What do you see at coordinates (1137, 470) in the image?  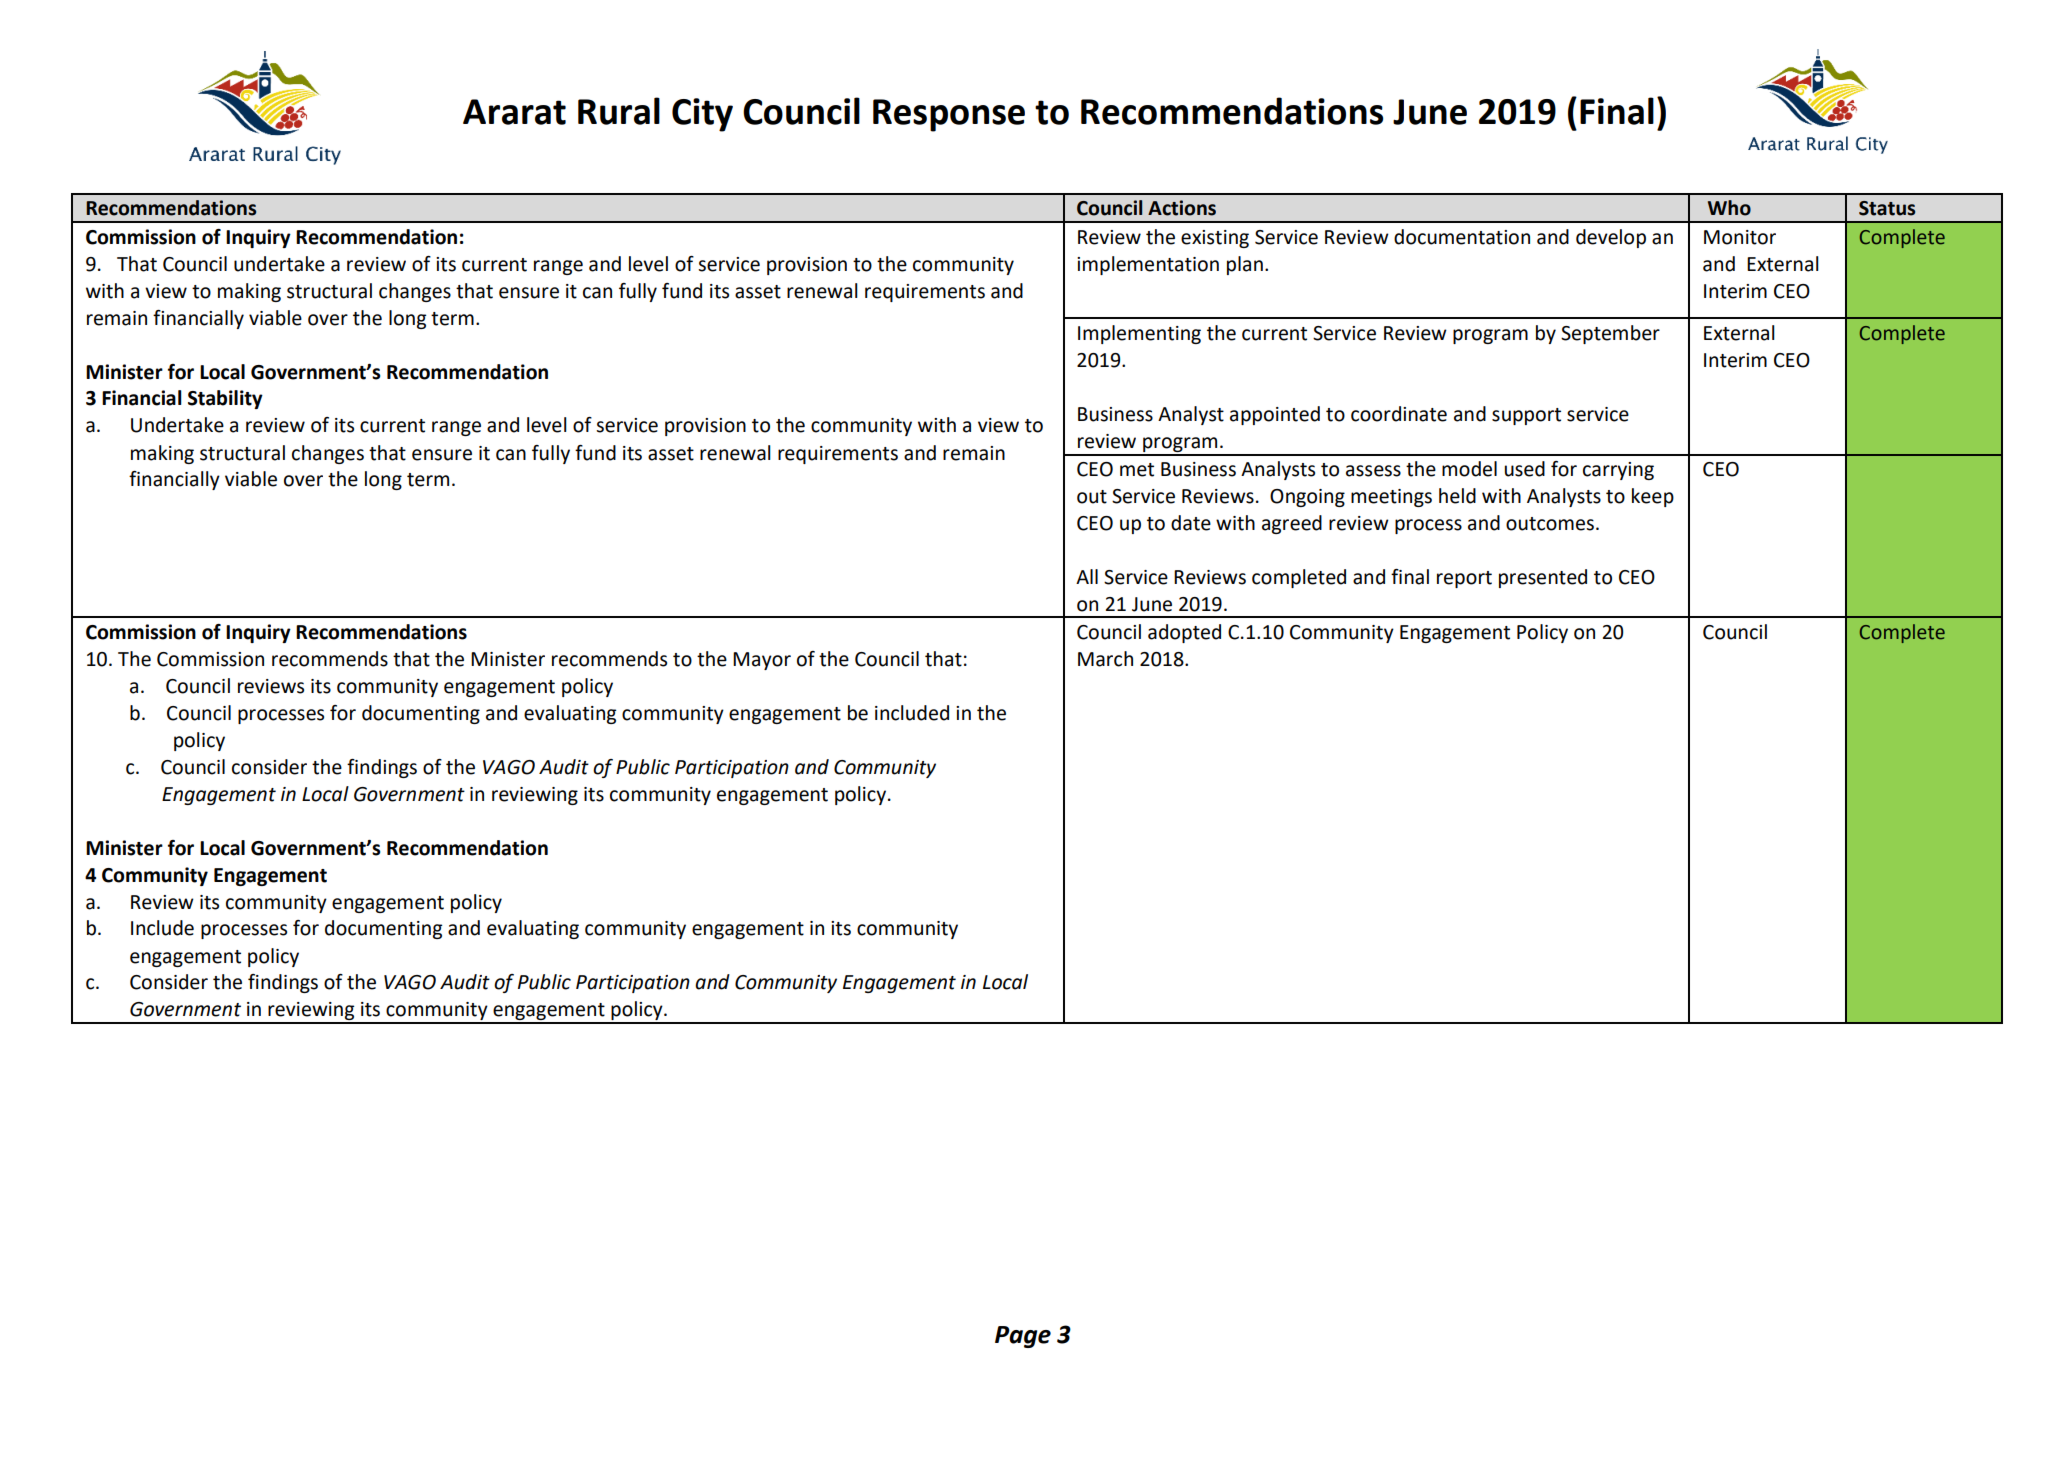 I see `met` at bounding box center [1137, 470].
